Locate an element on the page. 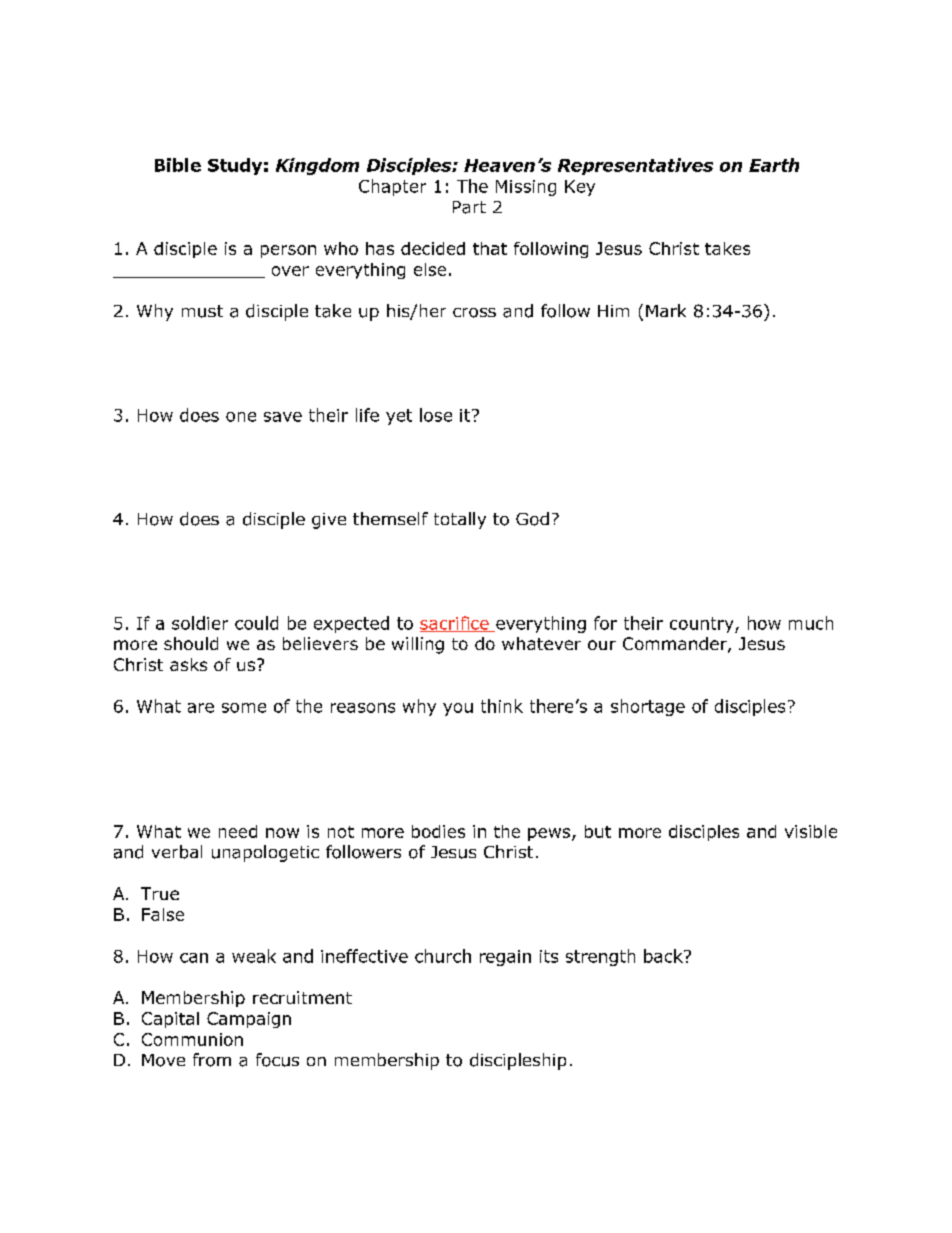 The width and height of the image is (952, 1233). totally is located at coordinates (460, 520).
